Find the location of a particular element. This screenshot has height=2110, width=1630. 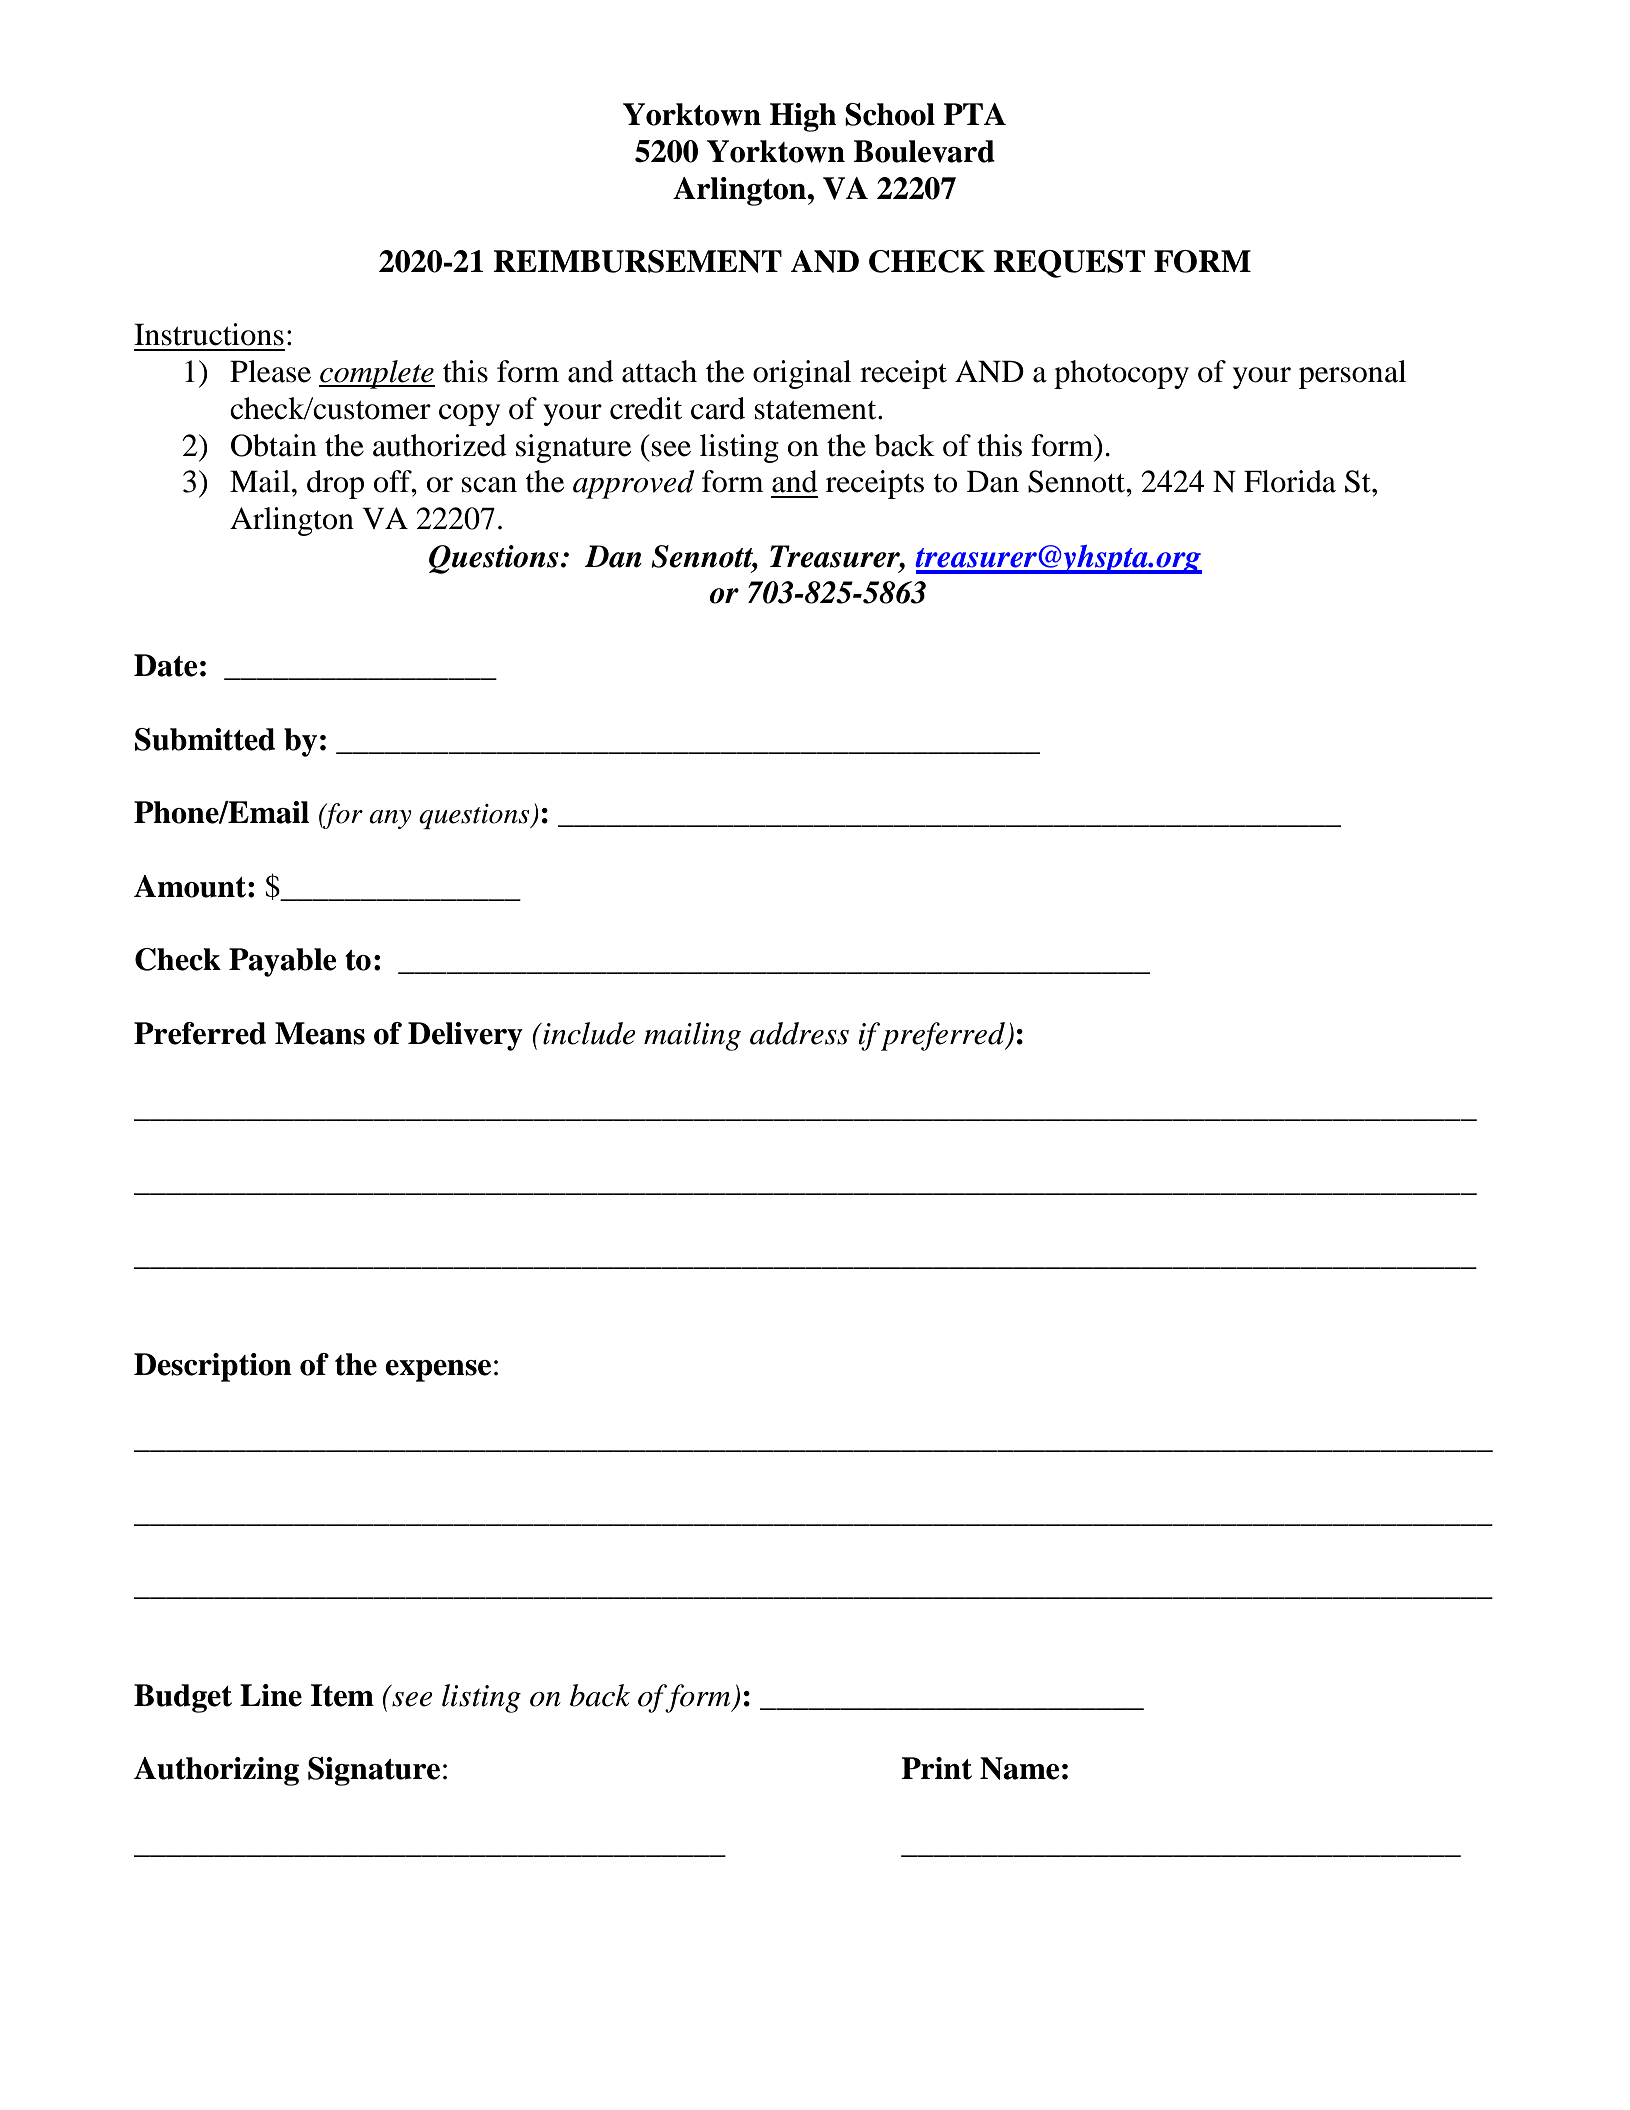

address is located at coordinates (799, 1033).
